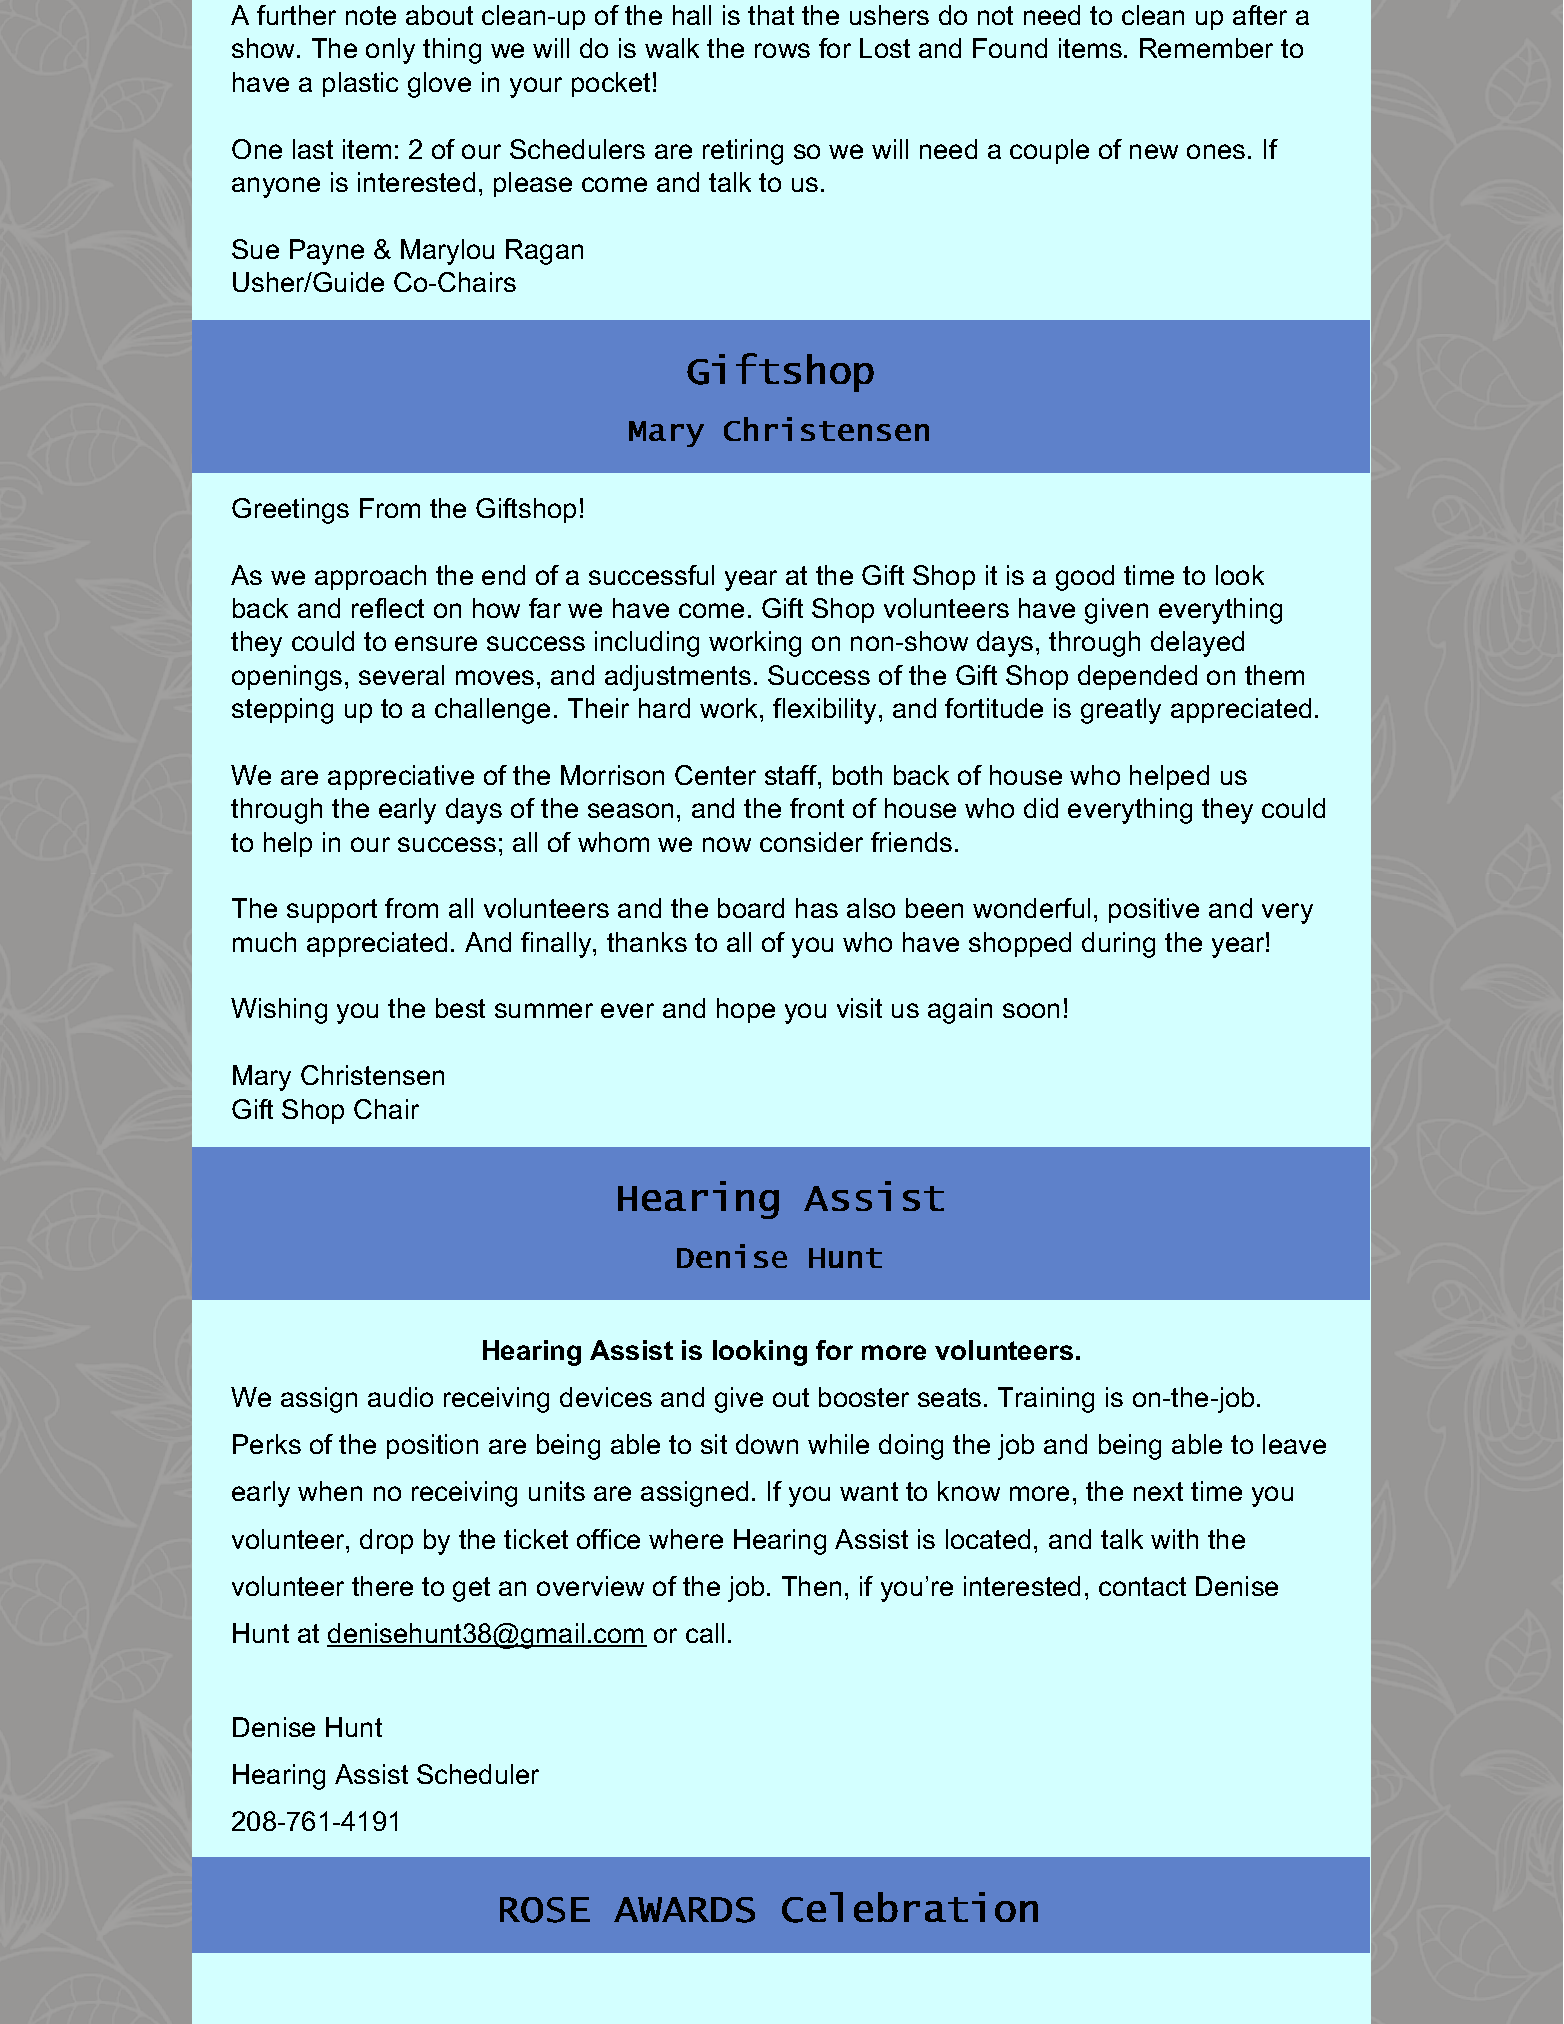 This image has height=2024, width=1564. What do you see at coordinates (1158, 1491) in the image?
I see `next` at bounding box center [1158, 1491].
